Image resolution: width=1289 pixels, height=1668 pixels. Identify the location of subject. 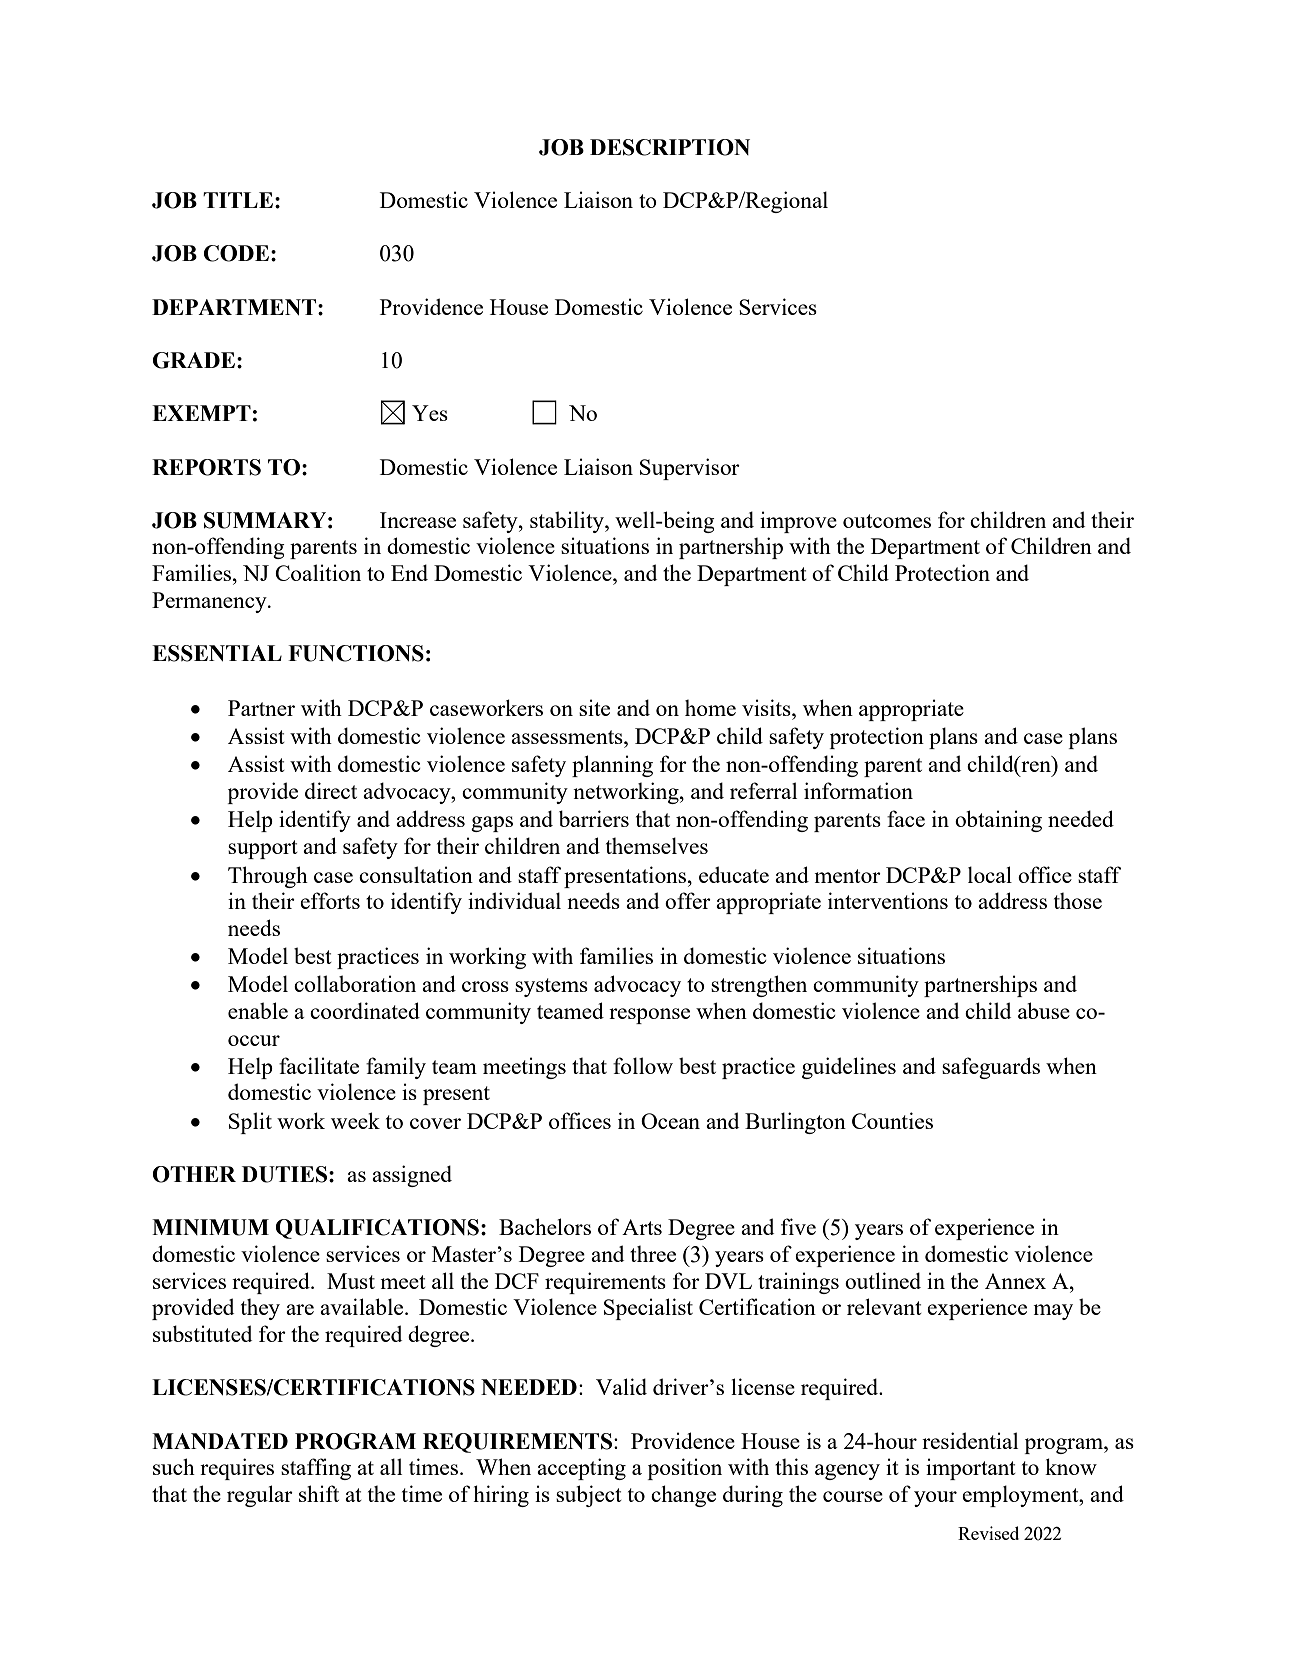
(589, 1496).
